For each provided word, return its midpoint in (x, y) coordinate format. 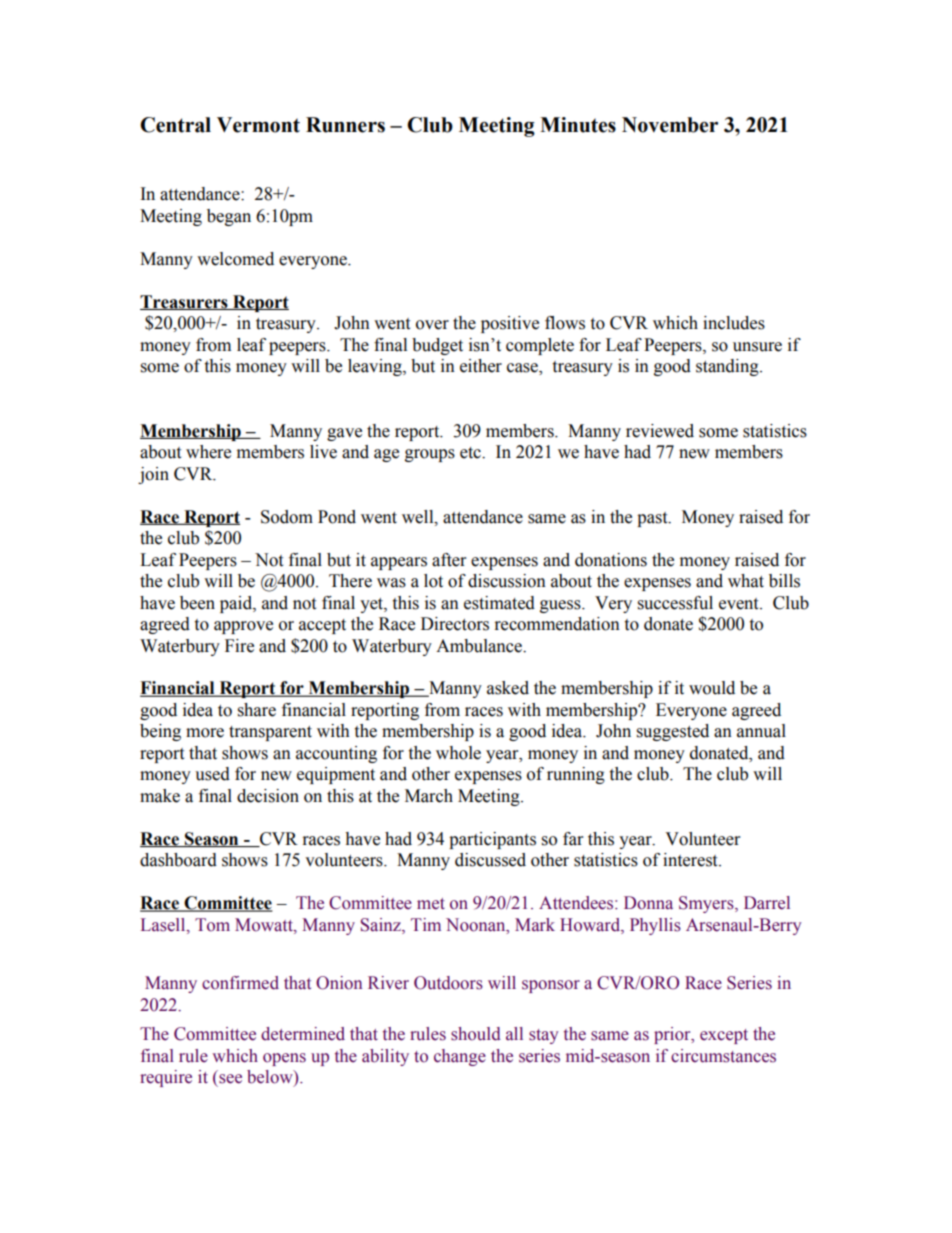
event (740, 604)
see (230, 1079)
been (197, 603)
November (670, 125)
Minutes (578, 125)
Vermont (258, 125)
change (460, 1057)
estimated (499, 603)
